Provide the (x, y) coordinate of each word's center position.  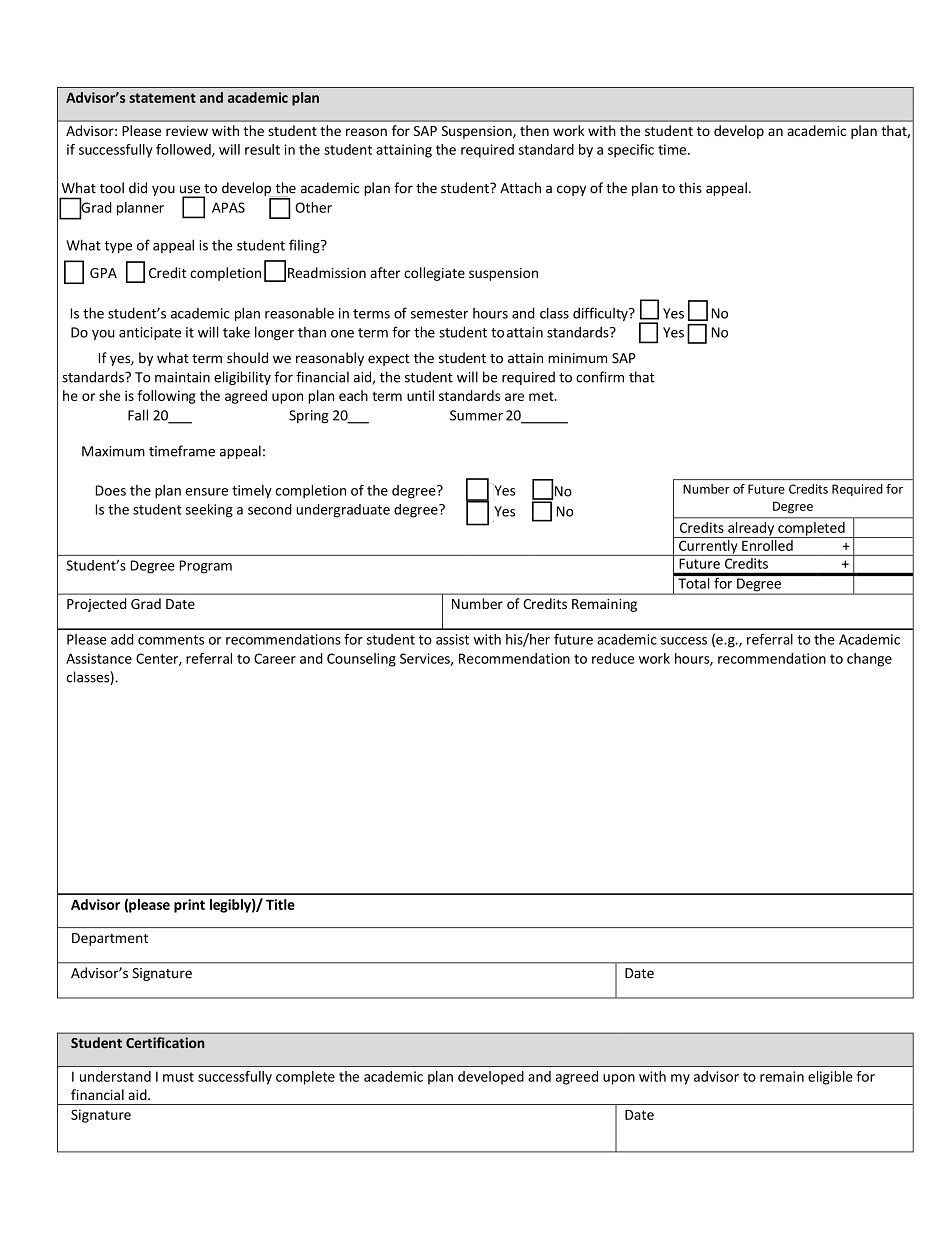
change (869, 660)
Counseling (361, 660)
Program (206, 567)
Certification (165, 1042)
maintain (182, 377)
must (178, 1077)
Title (280, 904)
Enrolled (767, 545)
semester (439, 314)
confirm (600, 377)
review (187, 131)
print (189, 906)
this (690, 188)
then (534, 130)
